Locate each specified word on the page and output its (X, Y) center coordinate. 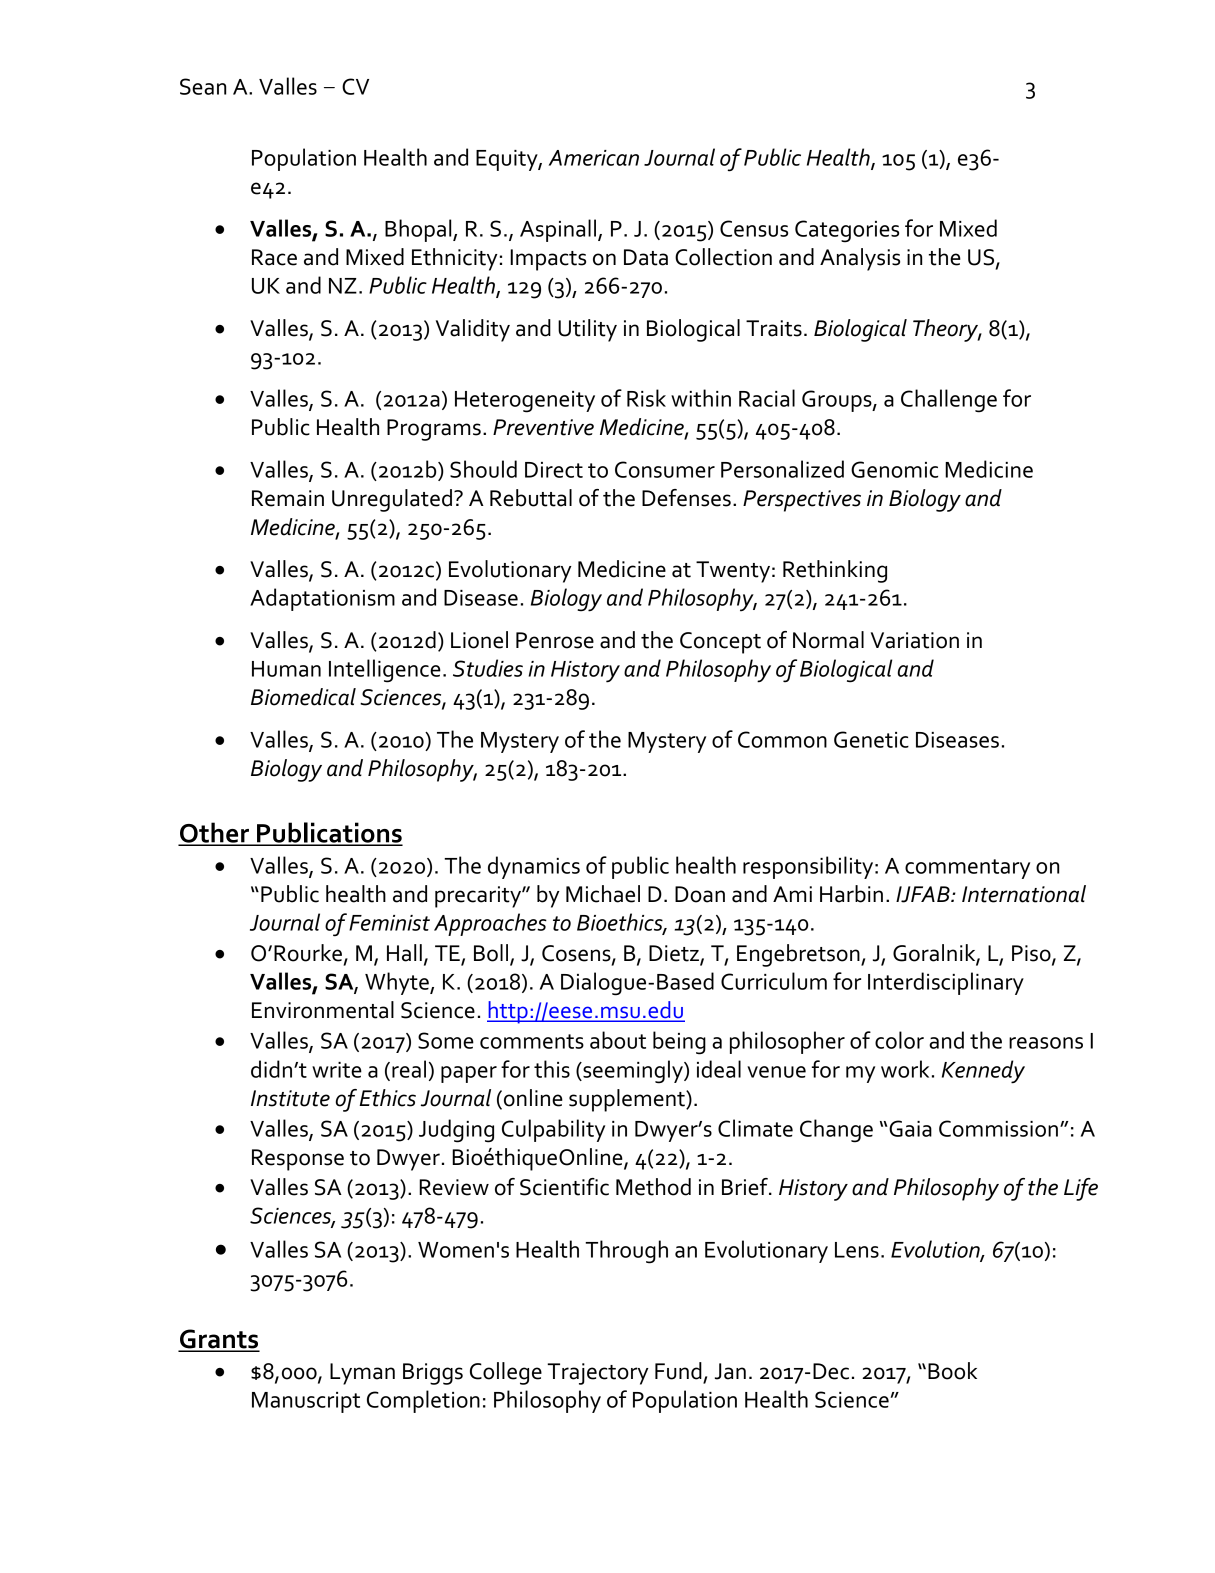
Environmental (323, 1010)
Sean (203, 86)
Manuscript (306, 1402)
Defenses (686, 498)
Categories (847, 231)
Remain (288, 498)
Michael (603, 894)
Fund (678, 1371)
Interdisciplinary (946, 983)
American (594, 158)
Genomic (894, 469)
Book (952, 1371)
